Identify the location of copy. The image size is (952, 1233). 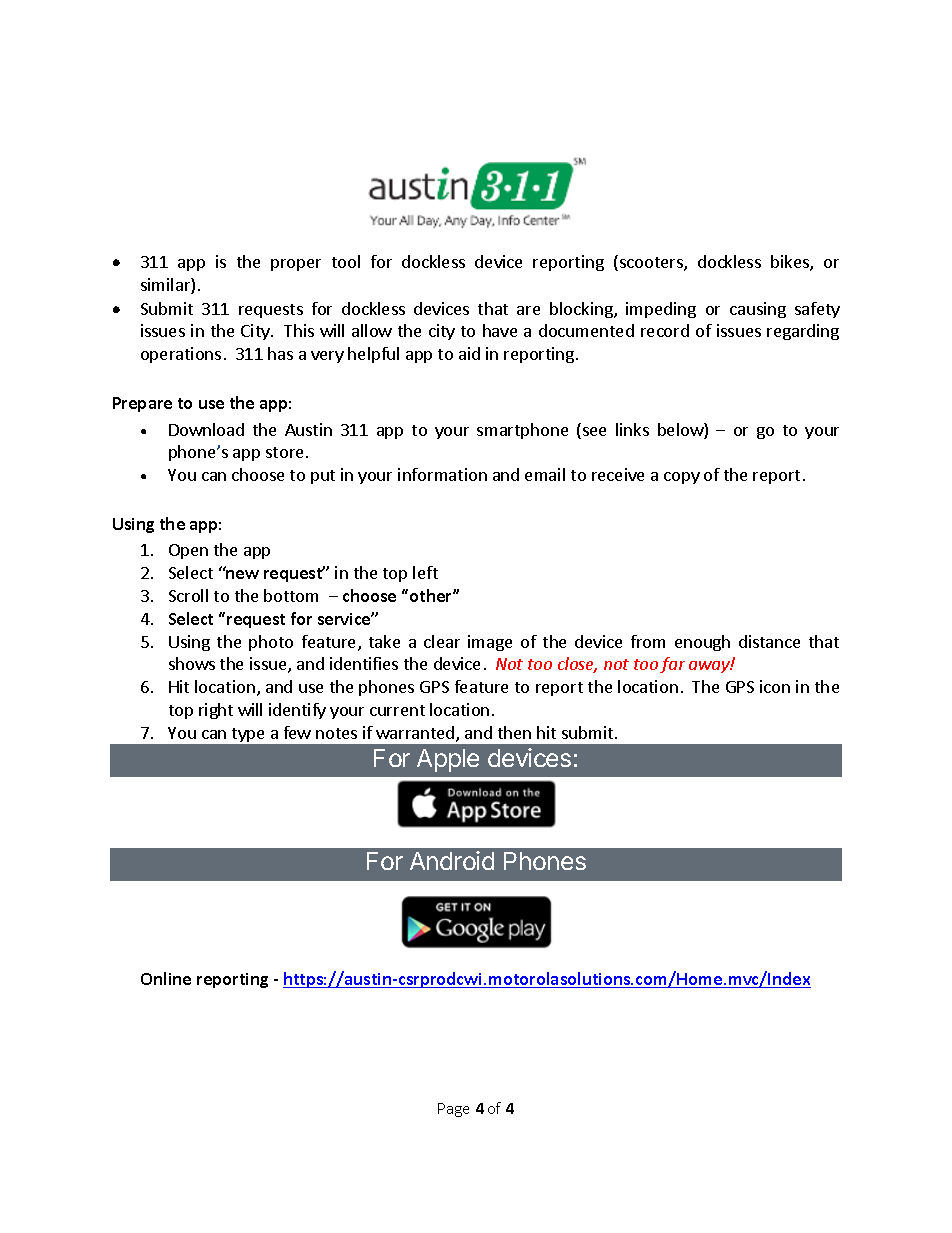
(682, 478).
